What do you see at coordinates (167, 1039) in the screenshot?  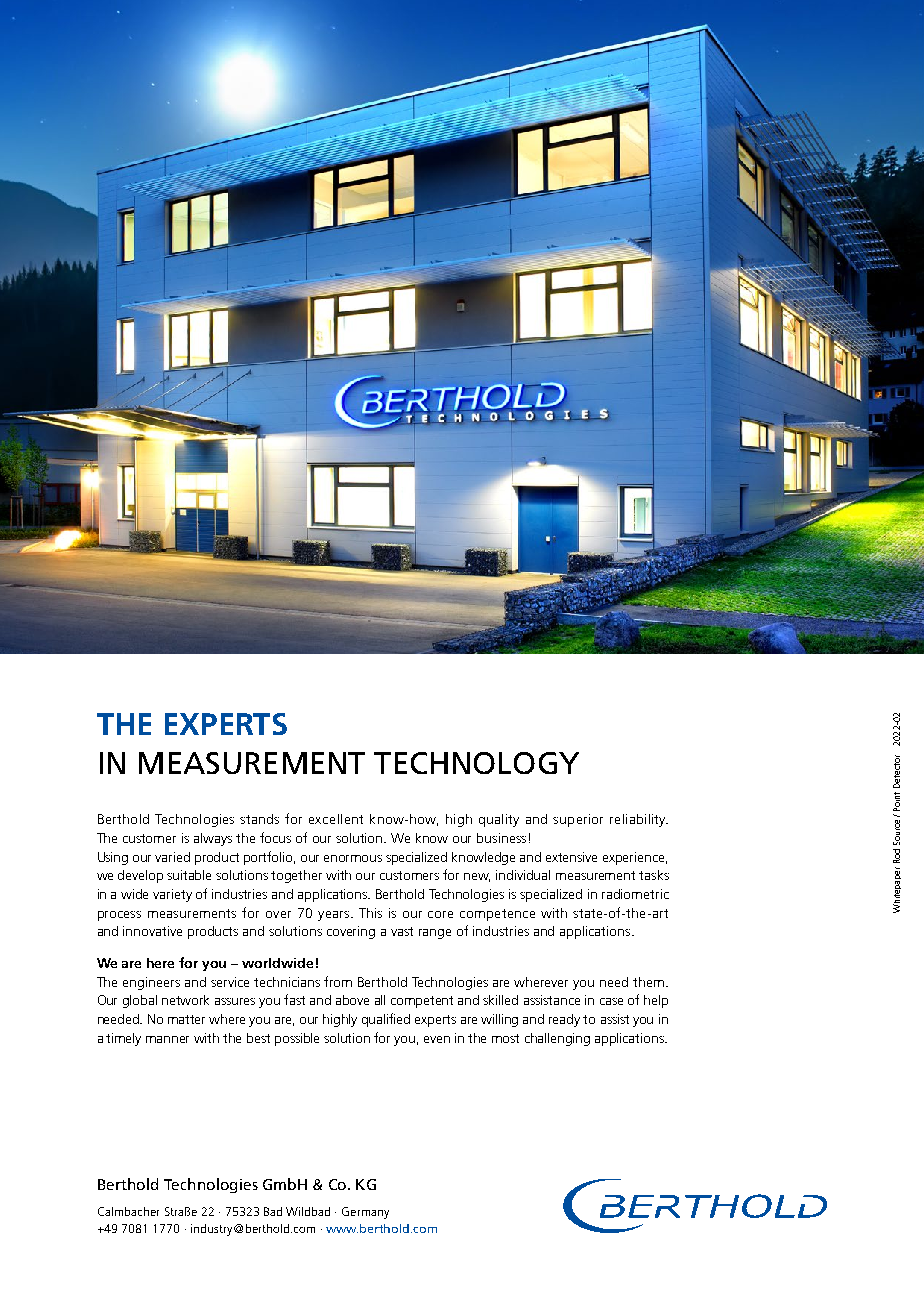 I see `manner` at bounding box center [167, 1039].
